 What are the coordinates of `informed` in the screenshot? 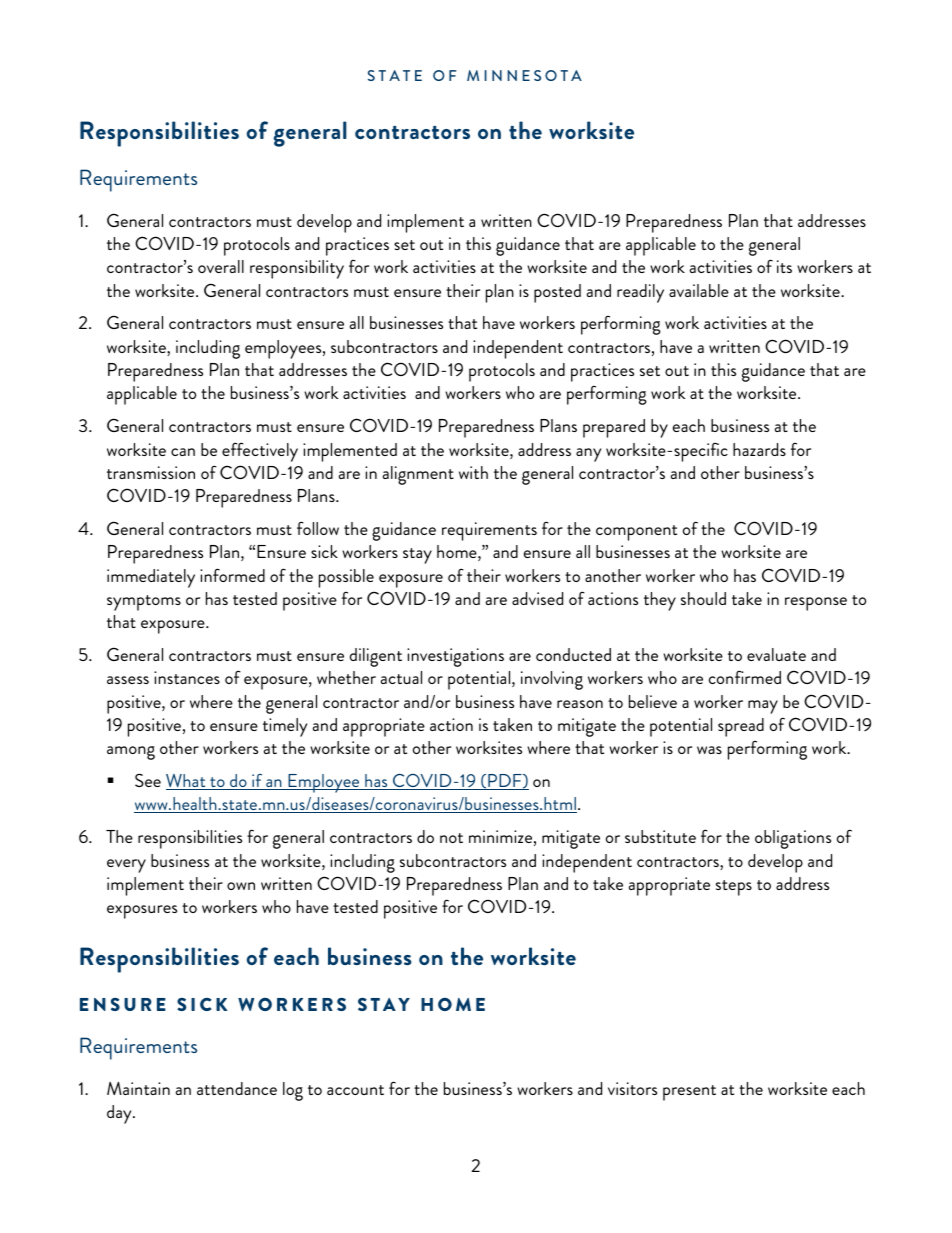 It's located at (232, 575).
